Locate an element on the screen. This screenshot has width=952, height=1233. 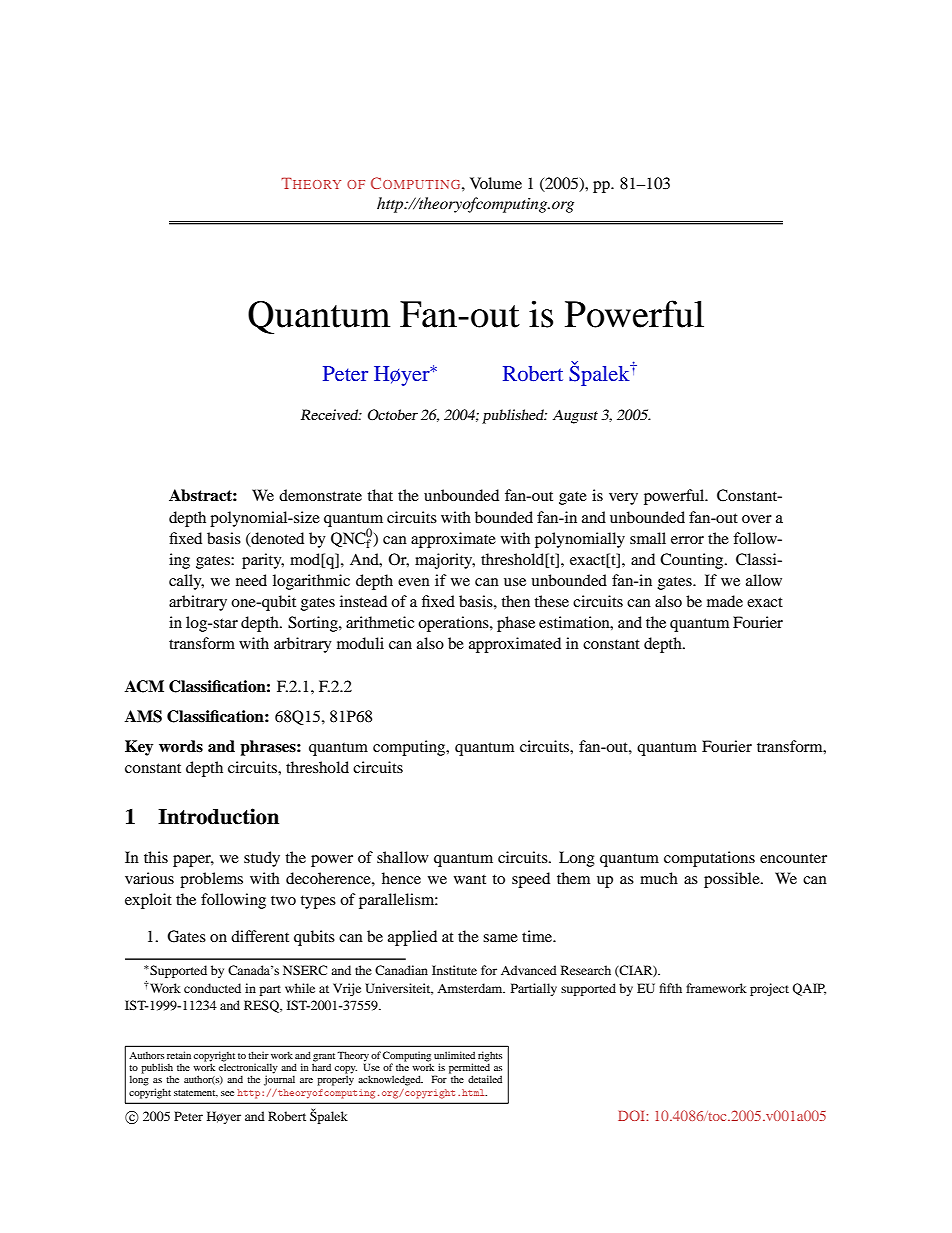
over is located at coordinates (757, 519).
